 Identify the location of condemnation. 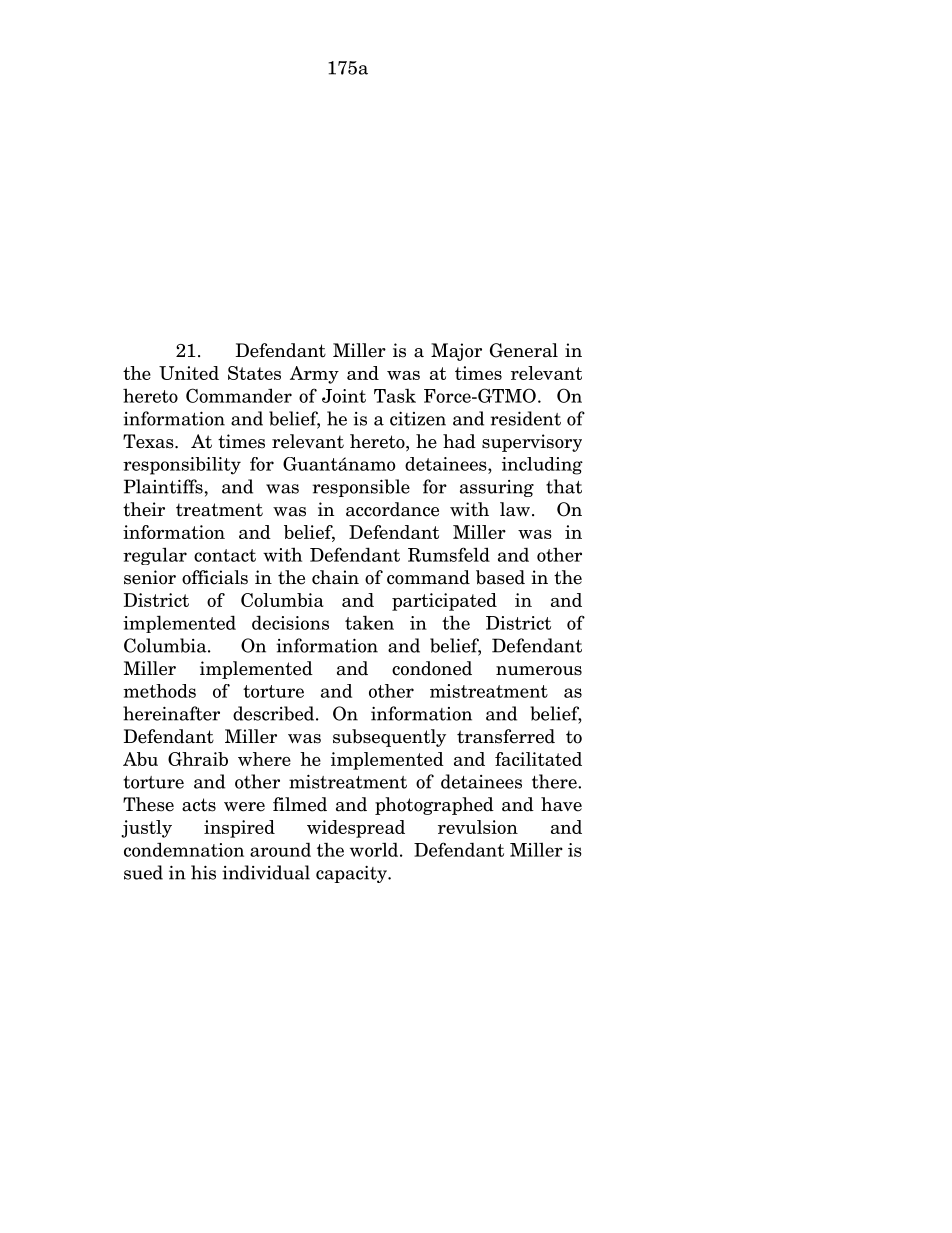
(184, 849).
